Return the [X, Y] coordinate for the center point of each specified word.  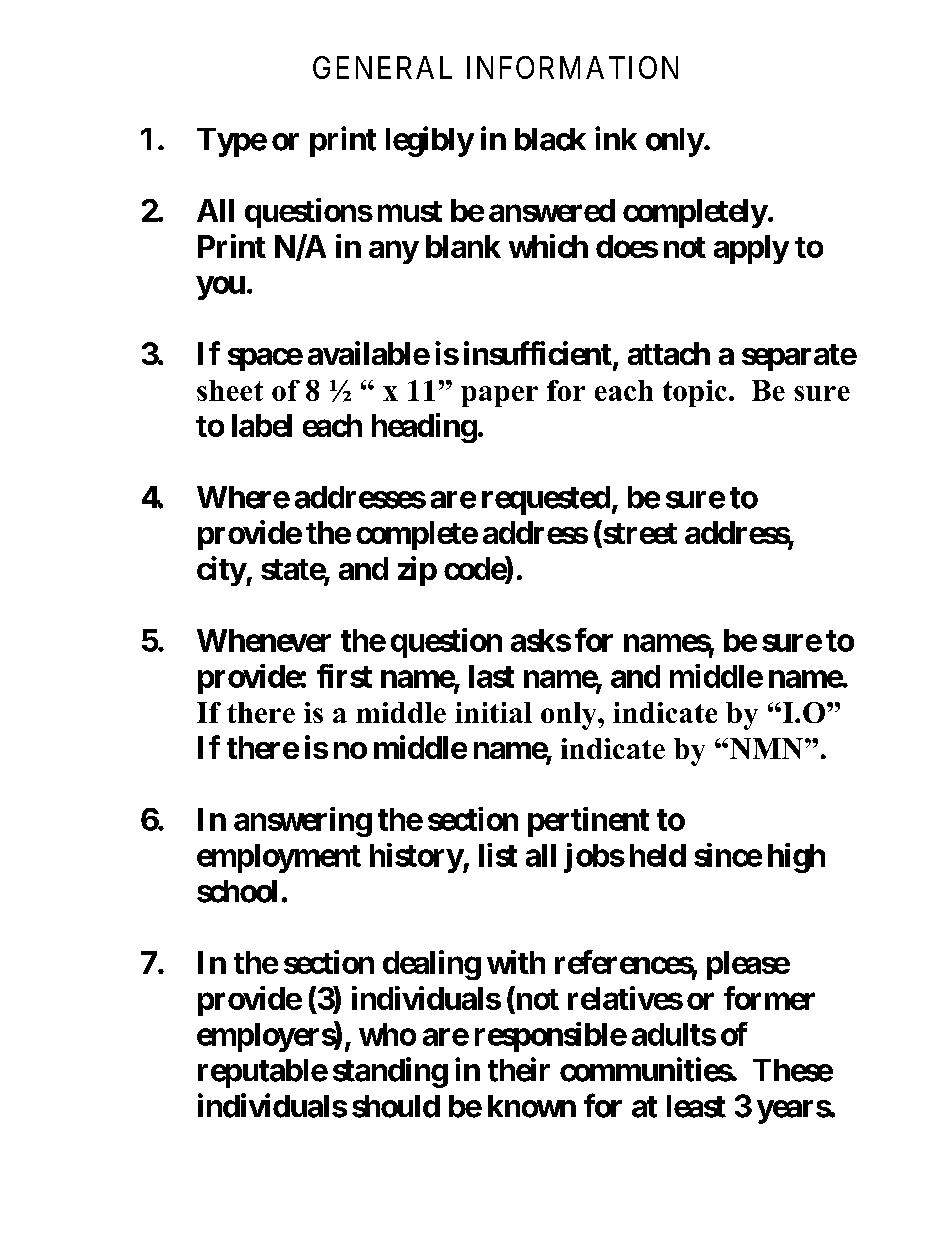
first [344, 676]
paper [499, 396]
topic [695, 393]
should [396, 1106]
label [262, 425]
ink [616, 138]
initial [493, 712]
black [550, 139]
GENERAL [382, 67]
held [658, 855]
